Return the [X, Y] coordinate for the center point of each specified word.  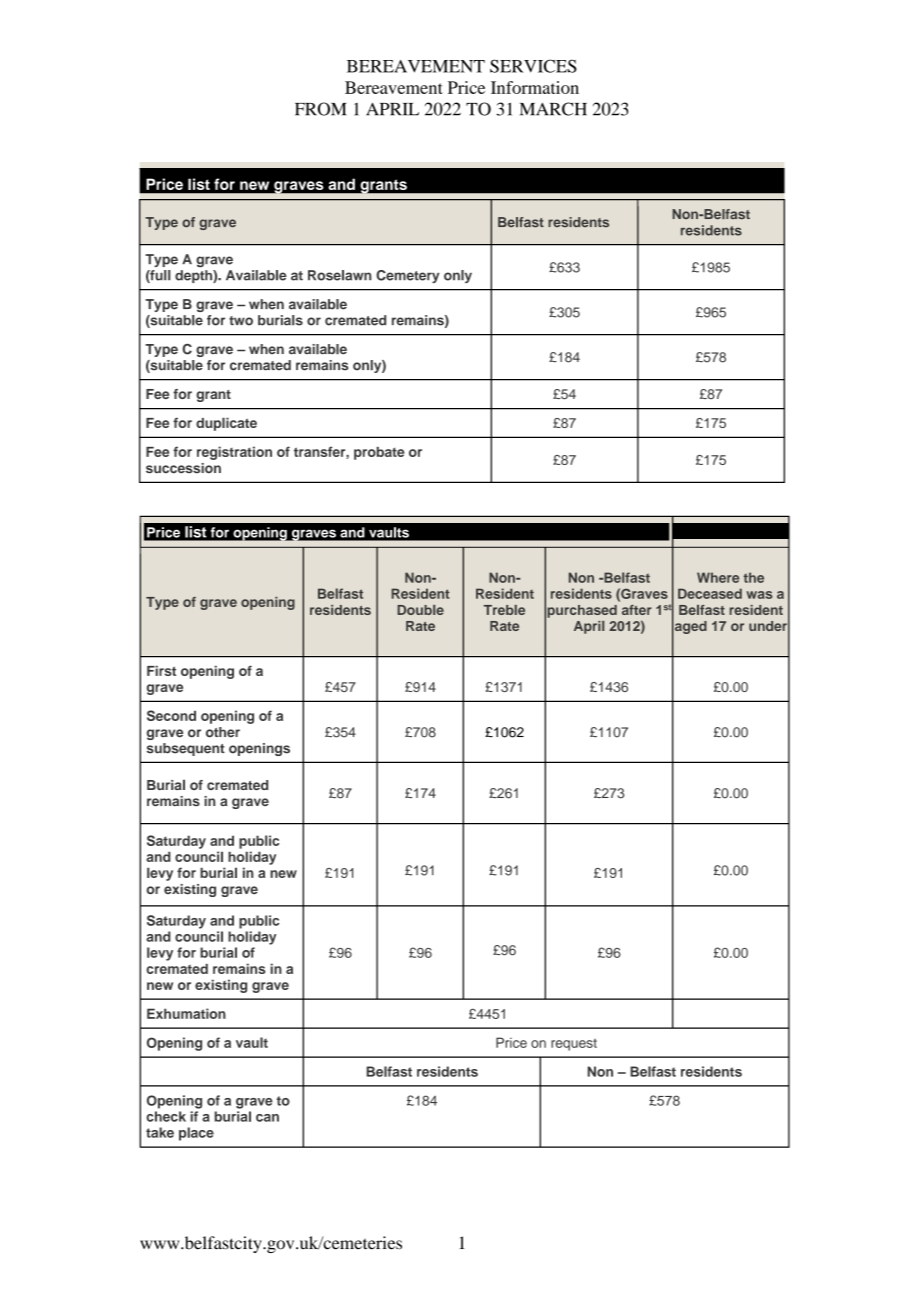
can [267, 1118]
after [637, 610]
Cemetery [407, 276]
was [759, 595]
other [223, 732]
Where [718, 577]
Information [535, 87]
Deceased [710, 593]
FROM [321, 109]
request [574, 1044]
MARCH [553, 109]
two [241, 321]
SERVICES [533, 66]
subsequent [186, 749]
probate [379, 453]
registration [234, 453]
